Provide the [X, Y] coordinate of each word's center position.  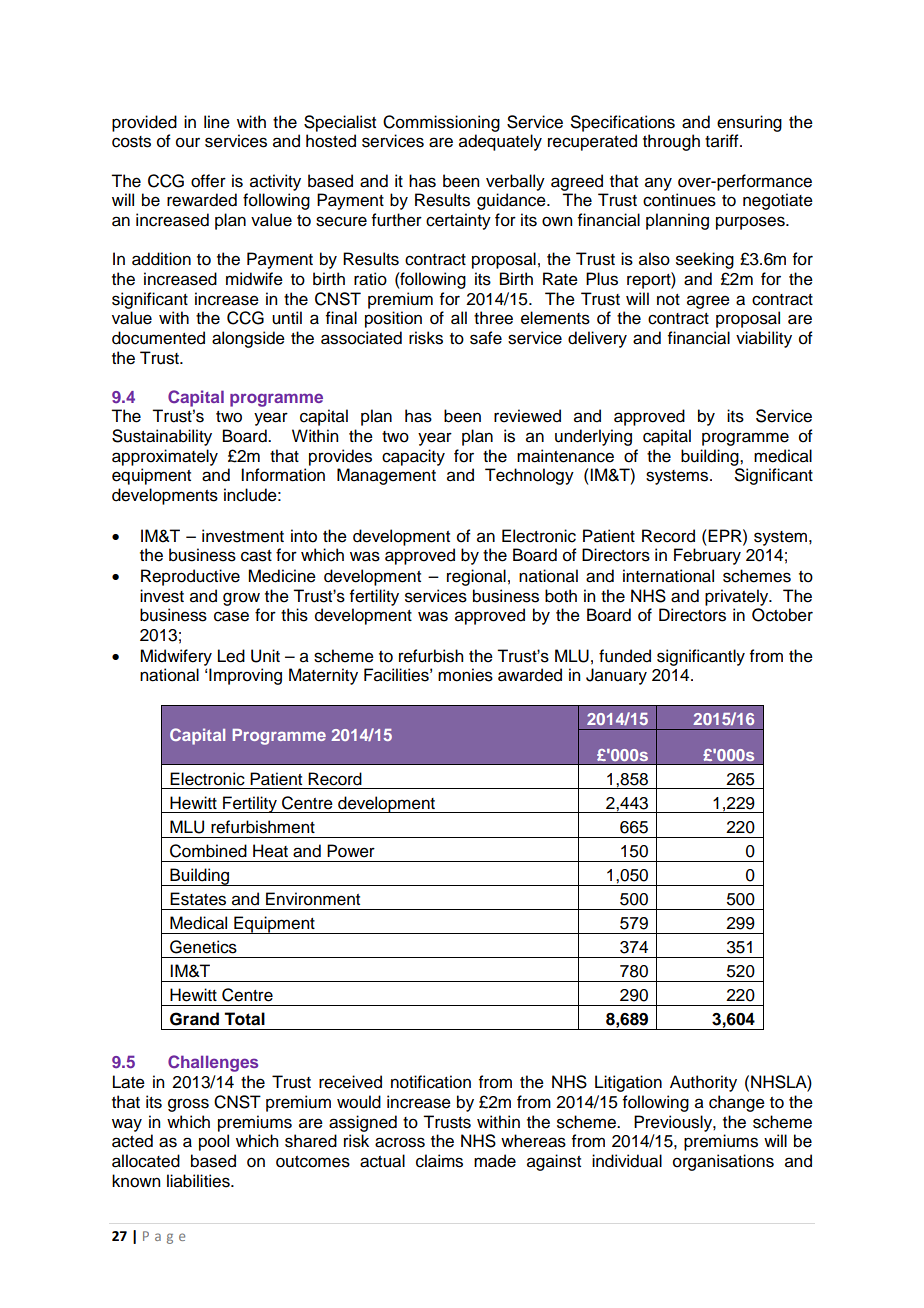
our [188, 143]
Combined [208, 851]
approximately [165, 457]
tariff [723, 141]
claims [439, 1161]
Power [351, 851]
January [616, 676]
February [707, 556]
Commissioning [441, 123]
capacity [413, 457]
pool [214, 1142]
